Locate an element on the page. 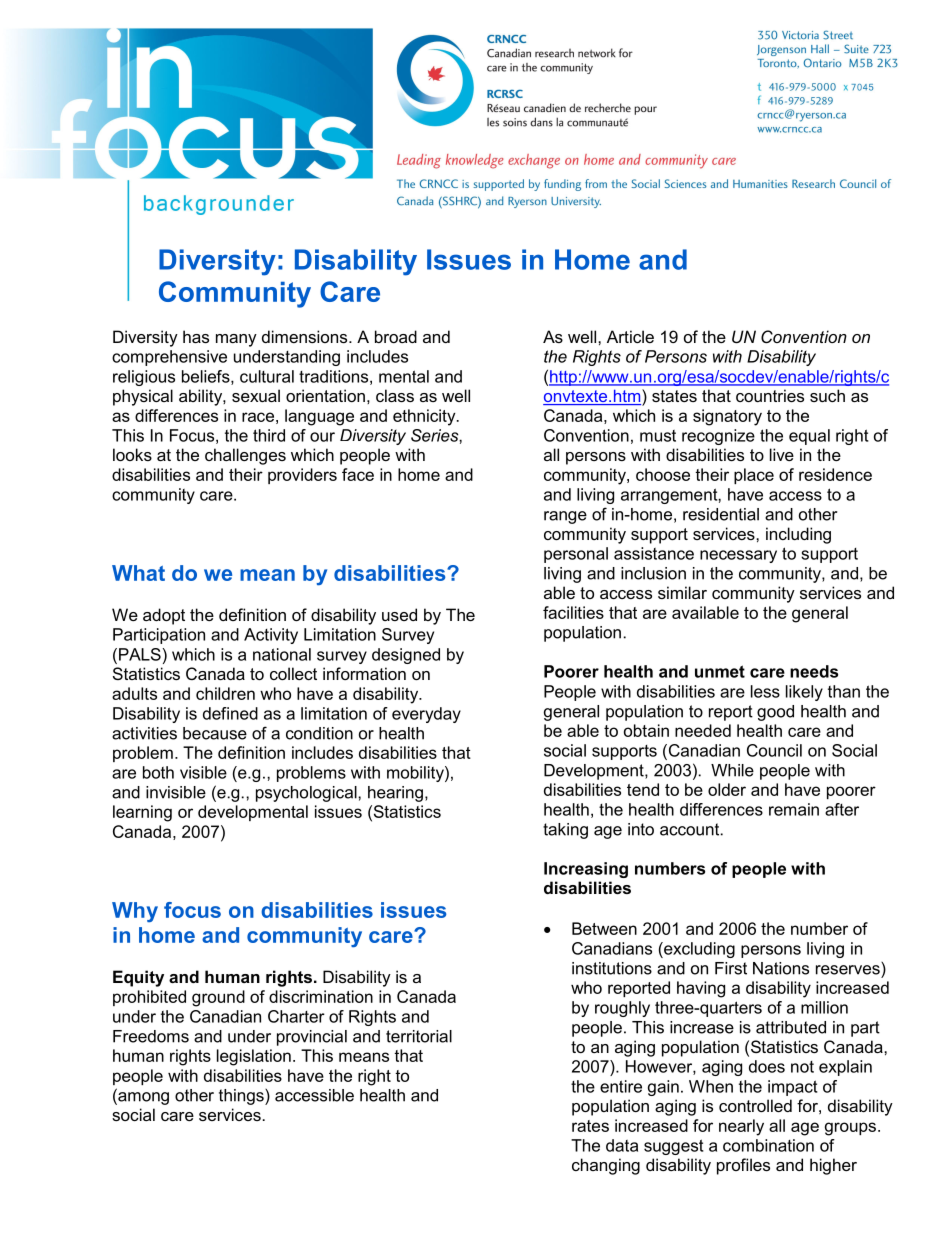 The height and width of the page is (1233, 952). Council is located at coordinates (774, 750).
